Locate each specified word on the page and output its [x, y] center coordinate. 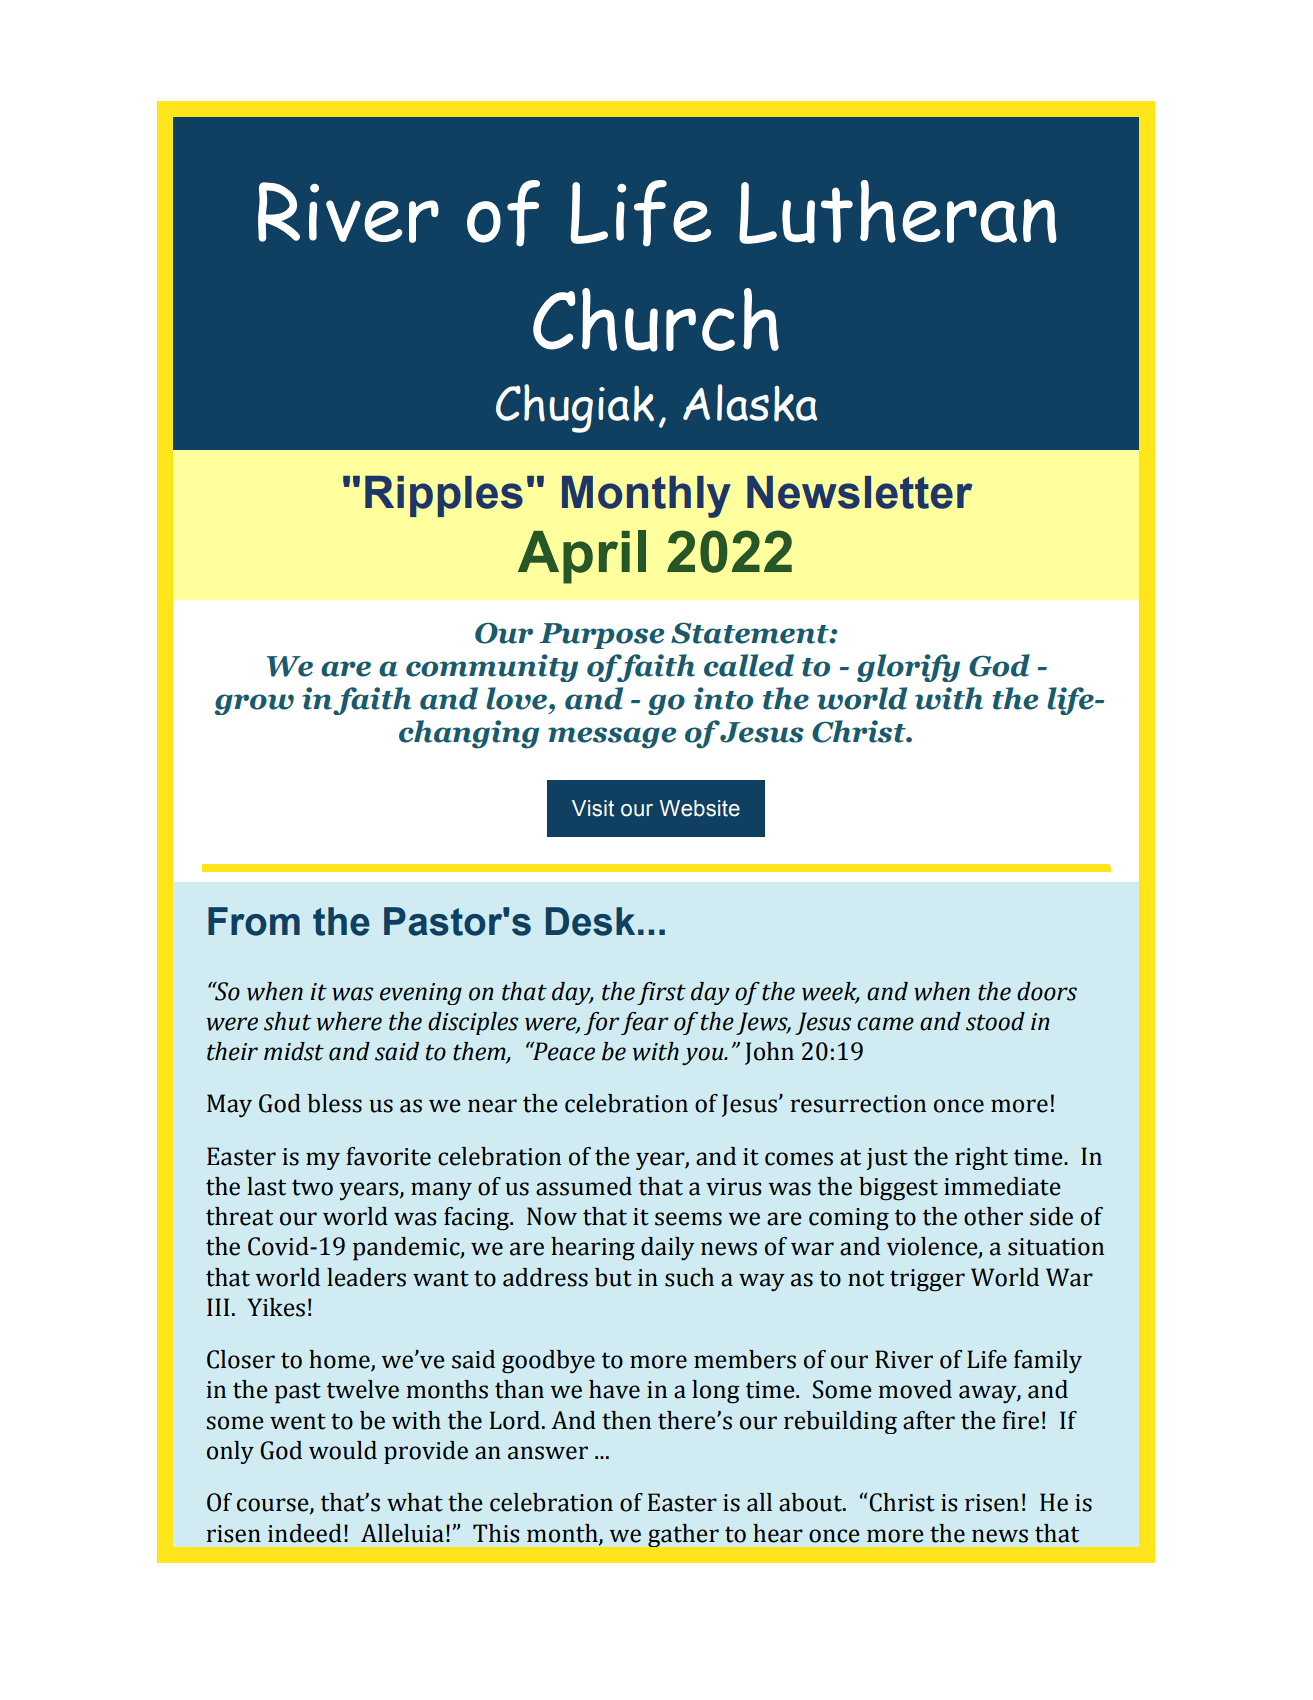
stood [995, 1021]
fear [644, 1023]
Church [656, 320]
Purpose [601, 636]
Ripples [444, 496]
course [274, 1506]
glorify [908, 668]
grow [254, 704]
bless [334, 1103]
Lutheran [898, 212]
